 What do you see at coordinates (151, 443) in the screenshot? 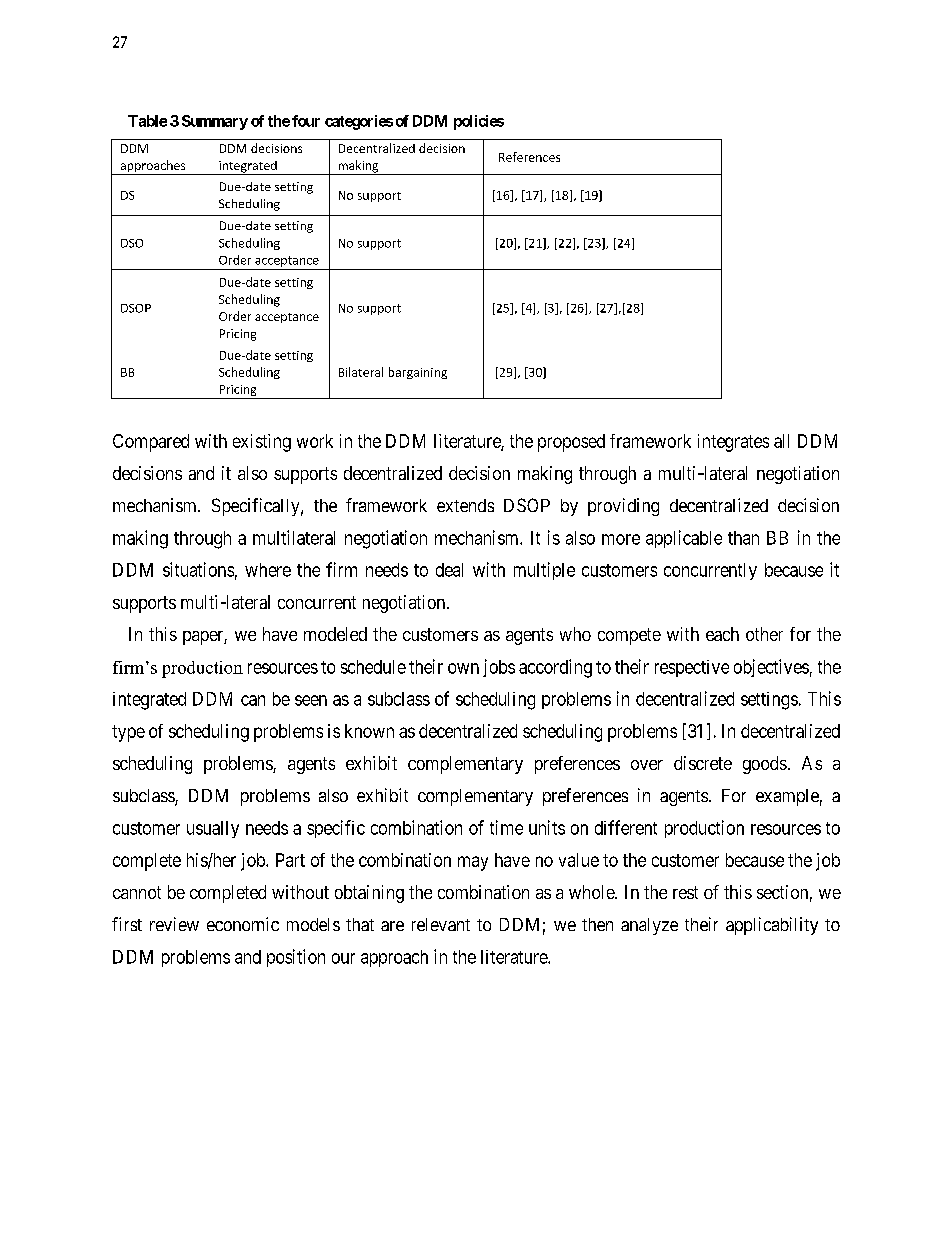
I see `Compared` at bounding box center [151, 443].
